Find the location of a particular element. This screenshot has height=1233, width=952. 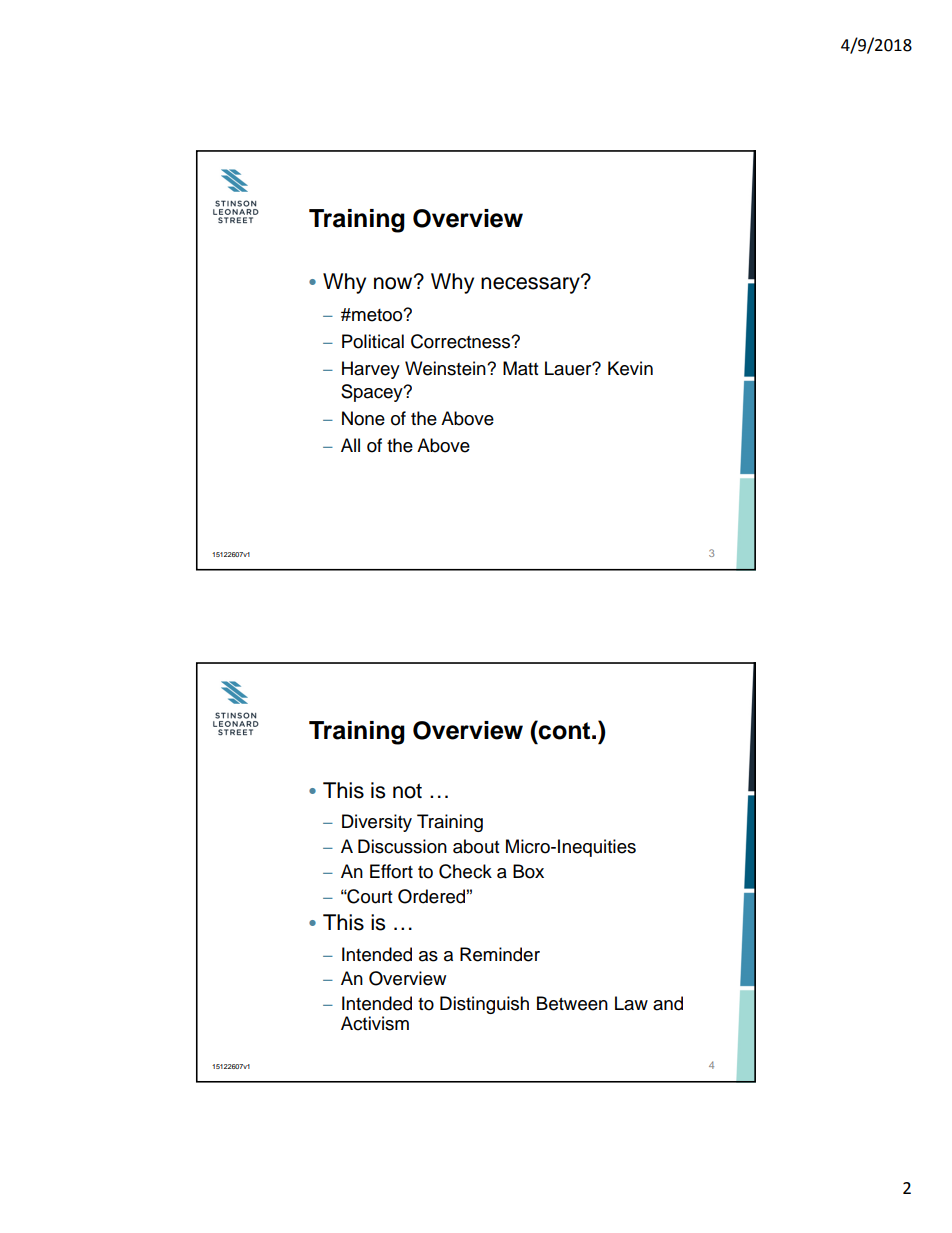

Political is located at coordinates (373, 341).
